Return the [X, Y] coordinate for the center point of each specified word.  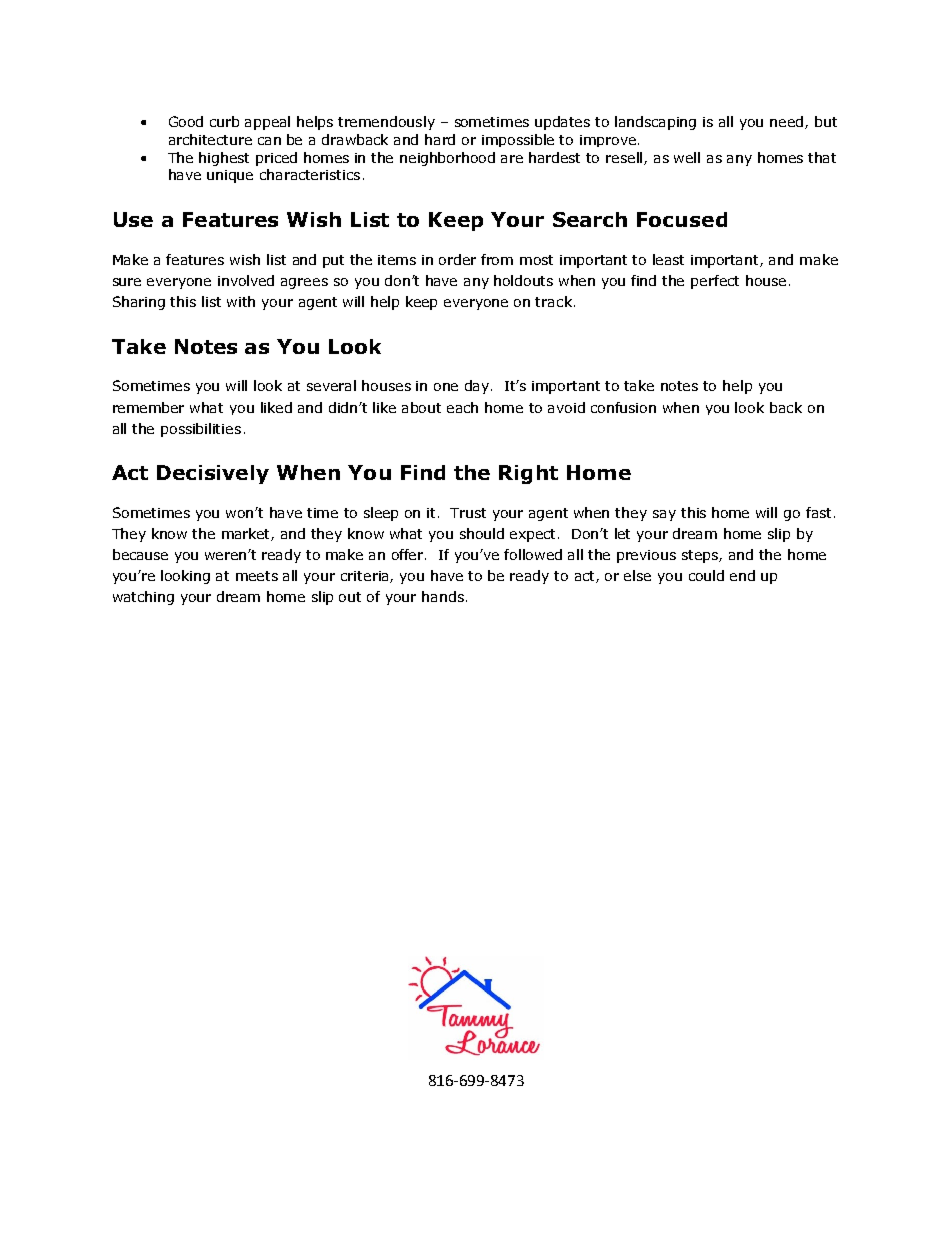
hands [443, 596]
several [331, 385]
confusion [623, 407]
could [706, 575]
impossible [518, 140]
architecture [210, 139]
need [788, 122]
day [478, 387]
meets [257, 576]
